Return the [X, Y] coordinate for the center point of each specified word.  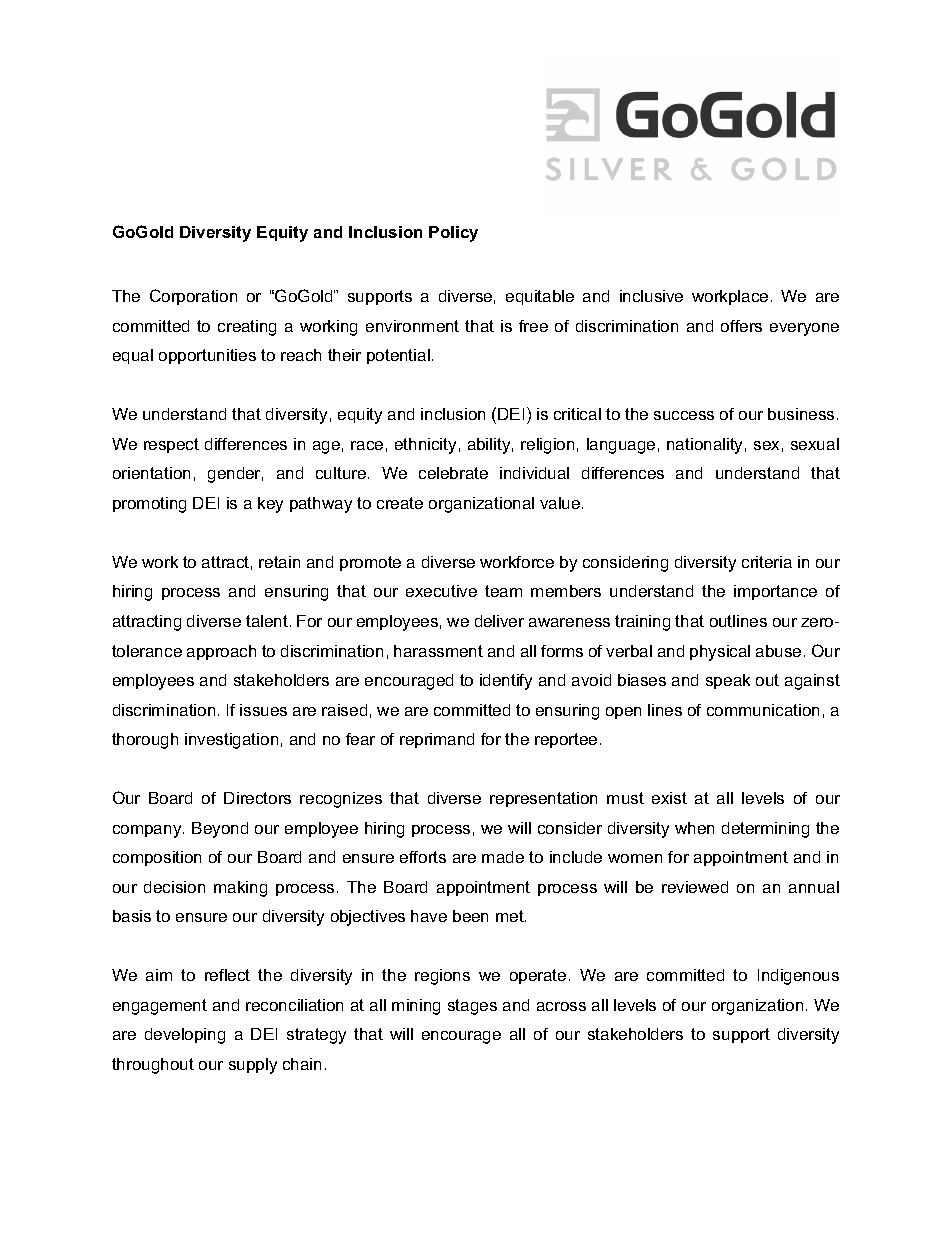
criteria [767, 562]
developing [185, 1036]
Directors [257, 798]
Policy [453, 234]
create [400, 503]
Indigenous [798, 977]
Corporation [193, 297]
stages [472, 1007]
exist [669, 798]
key [270, 505]
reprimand [437, 740]
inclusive [651, 296]
